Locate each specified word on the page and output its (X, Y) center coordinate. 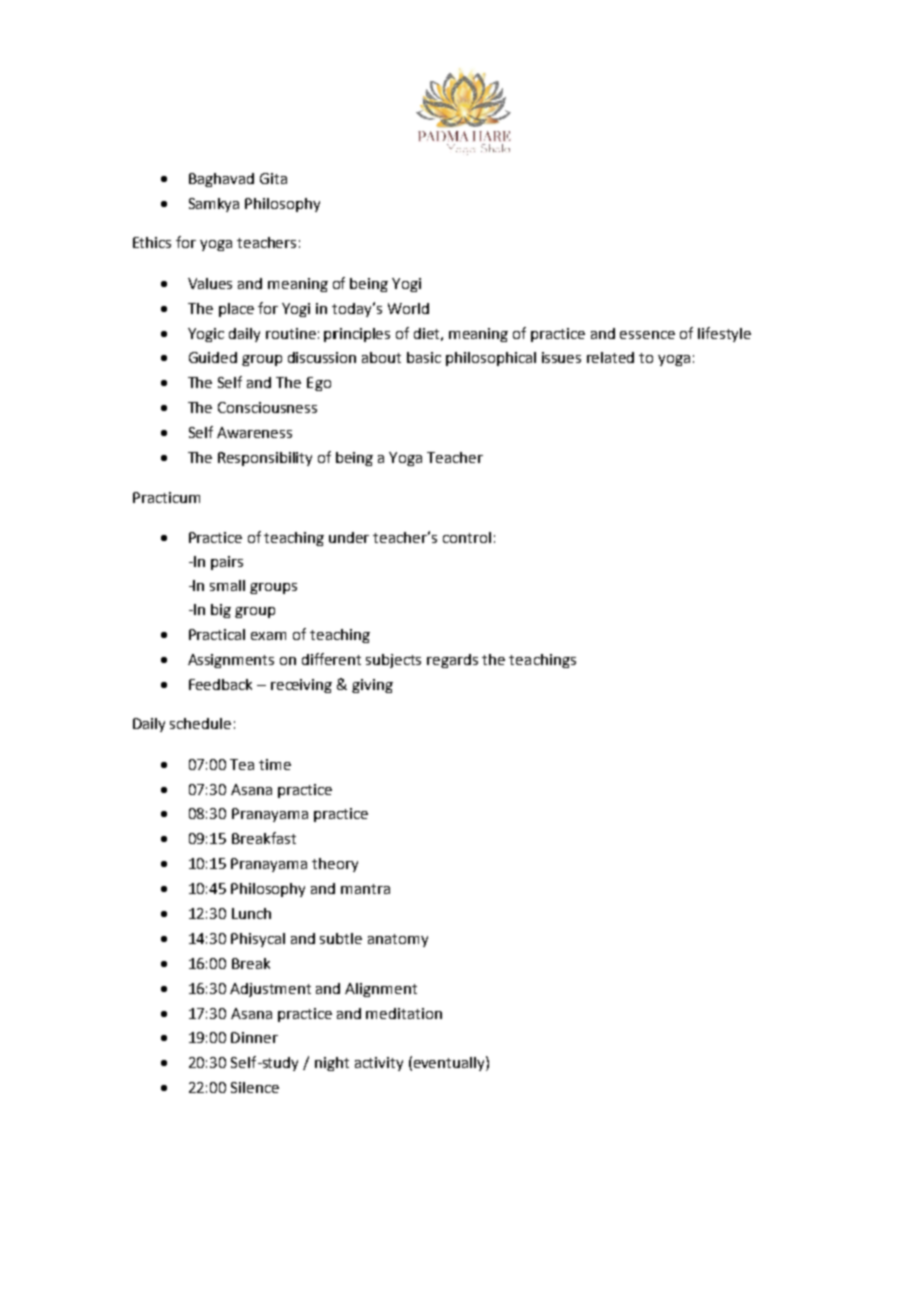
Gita (273, 178)
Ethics (152, 242)
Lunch (251, 913)
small (227, 585)
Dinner (254, 1037)
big (221, 611)
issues (561, 357)
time (275, 764)
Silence (255, 1087)
